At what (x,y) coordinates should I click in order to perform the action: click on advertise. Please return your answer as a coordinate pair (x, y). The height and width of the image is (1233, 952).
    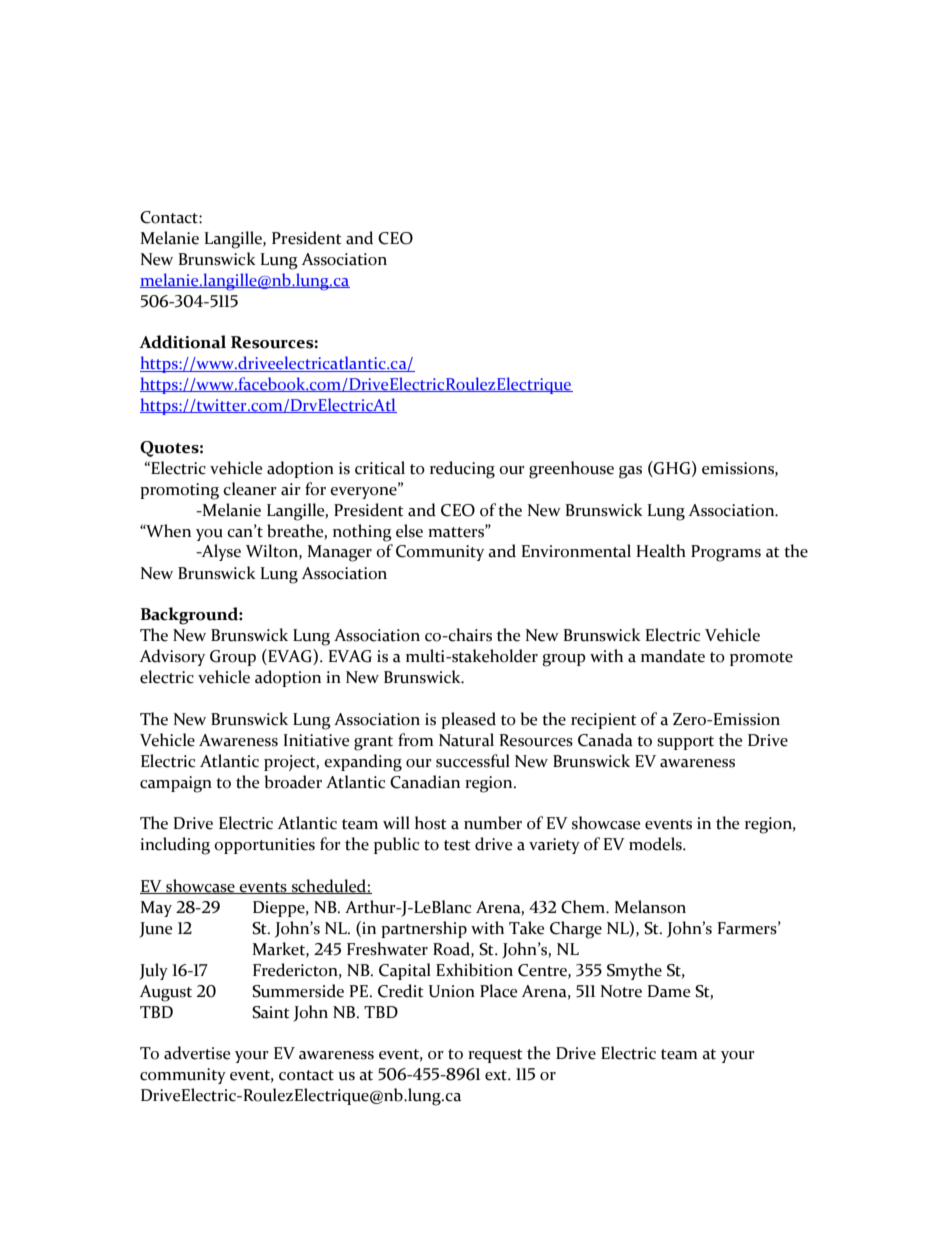
    Looking at the image, I should click on (197, 1053).
